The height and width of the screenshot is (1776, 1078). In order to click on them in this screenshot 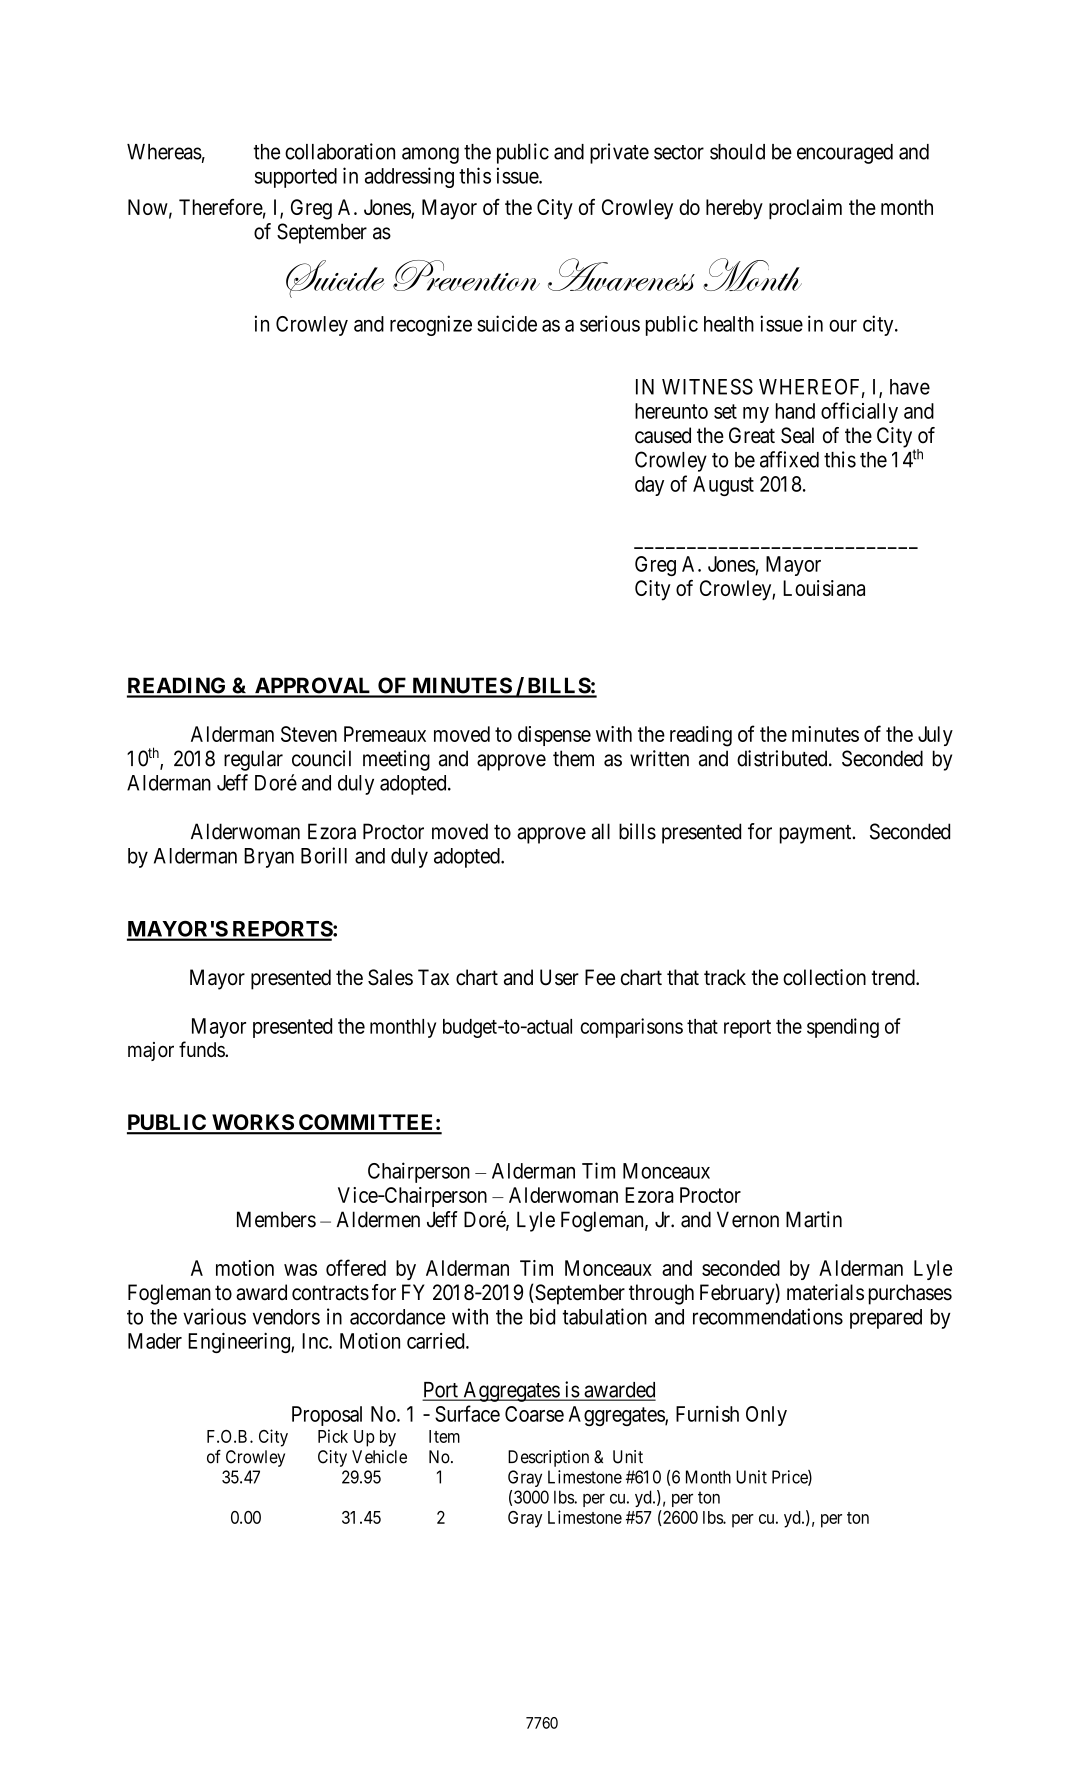, I will do `click(573, 758)`.
